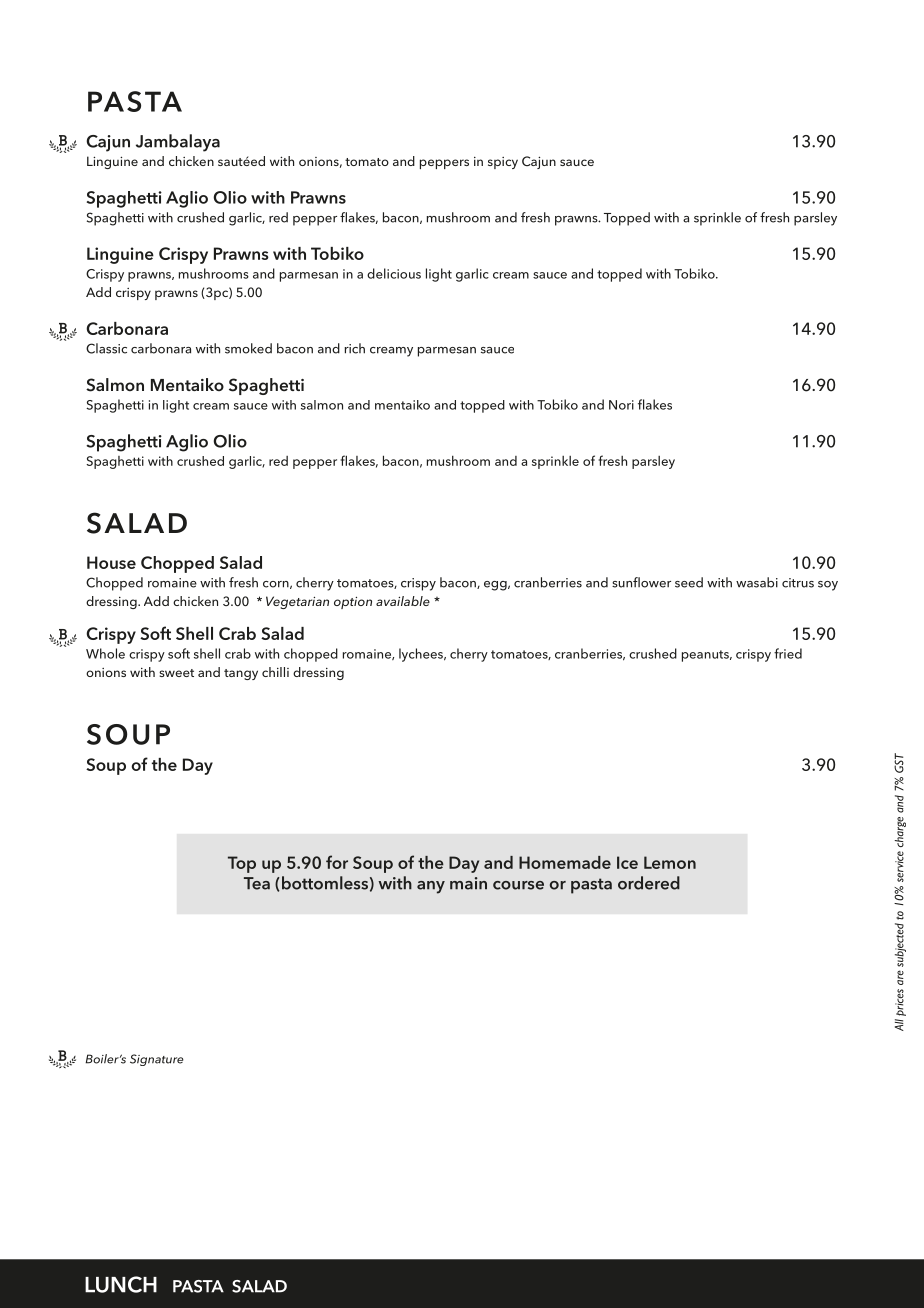 This page has height=1308, width=924. What do you see at coordinates (121, 1284) in the page?
I see `LUNCH` at bounding box center [121, 1284].
